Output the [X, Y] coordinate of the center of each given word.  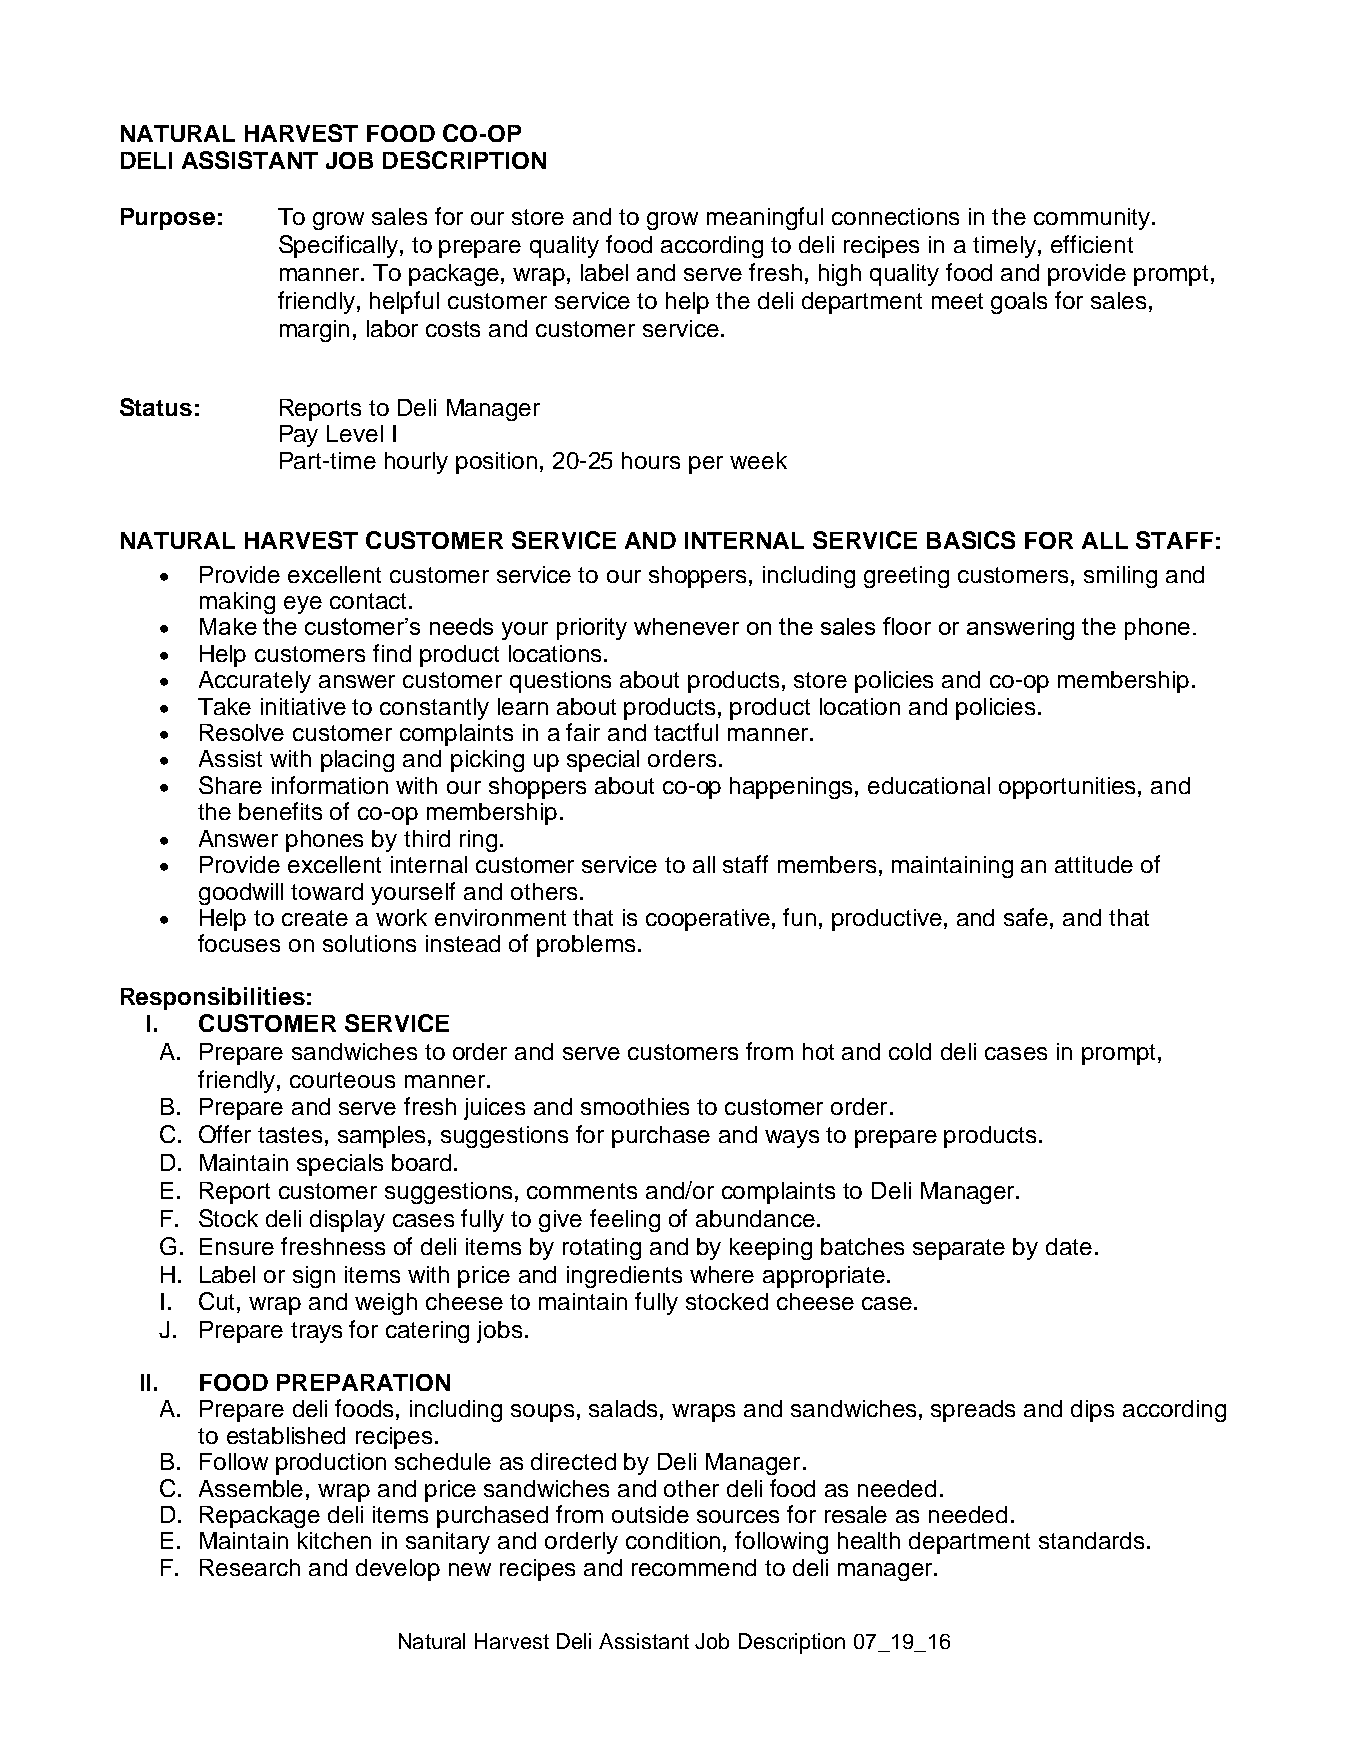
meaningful [765, 218]
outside [650, 1514]
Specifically [340, 246]
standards [1091, 1540]
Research [250, 1567]
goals [1019, 303]
